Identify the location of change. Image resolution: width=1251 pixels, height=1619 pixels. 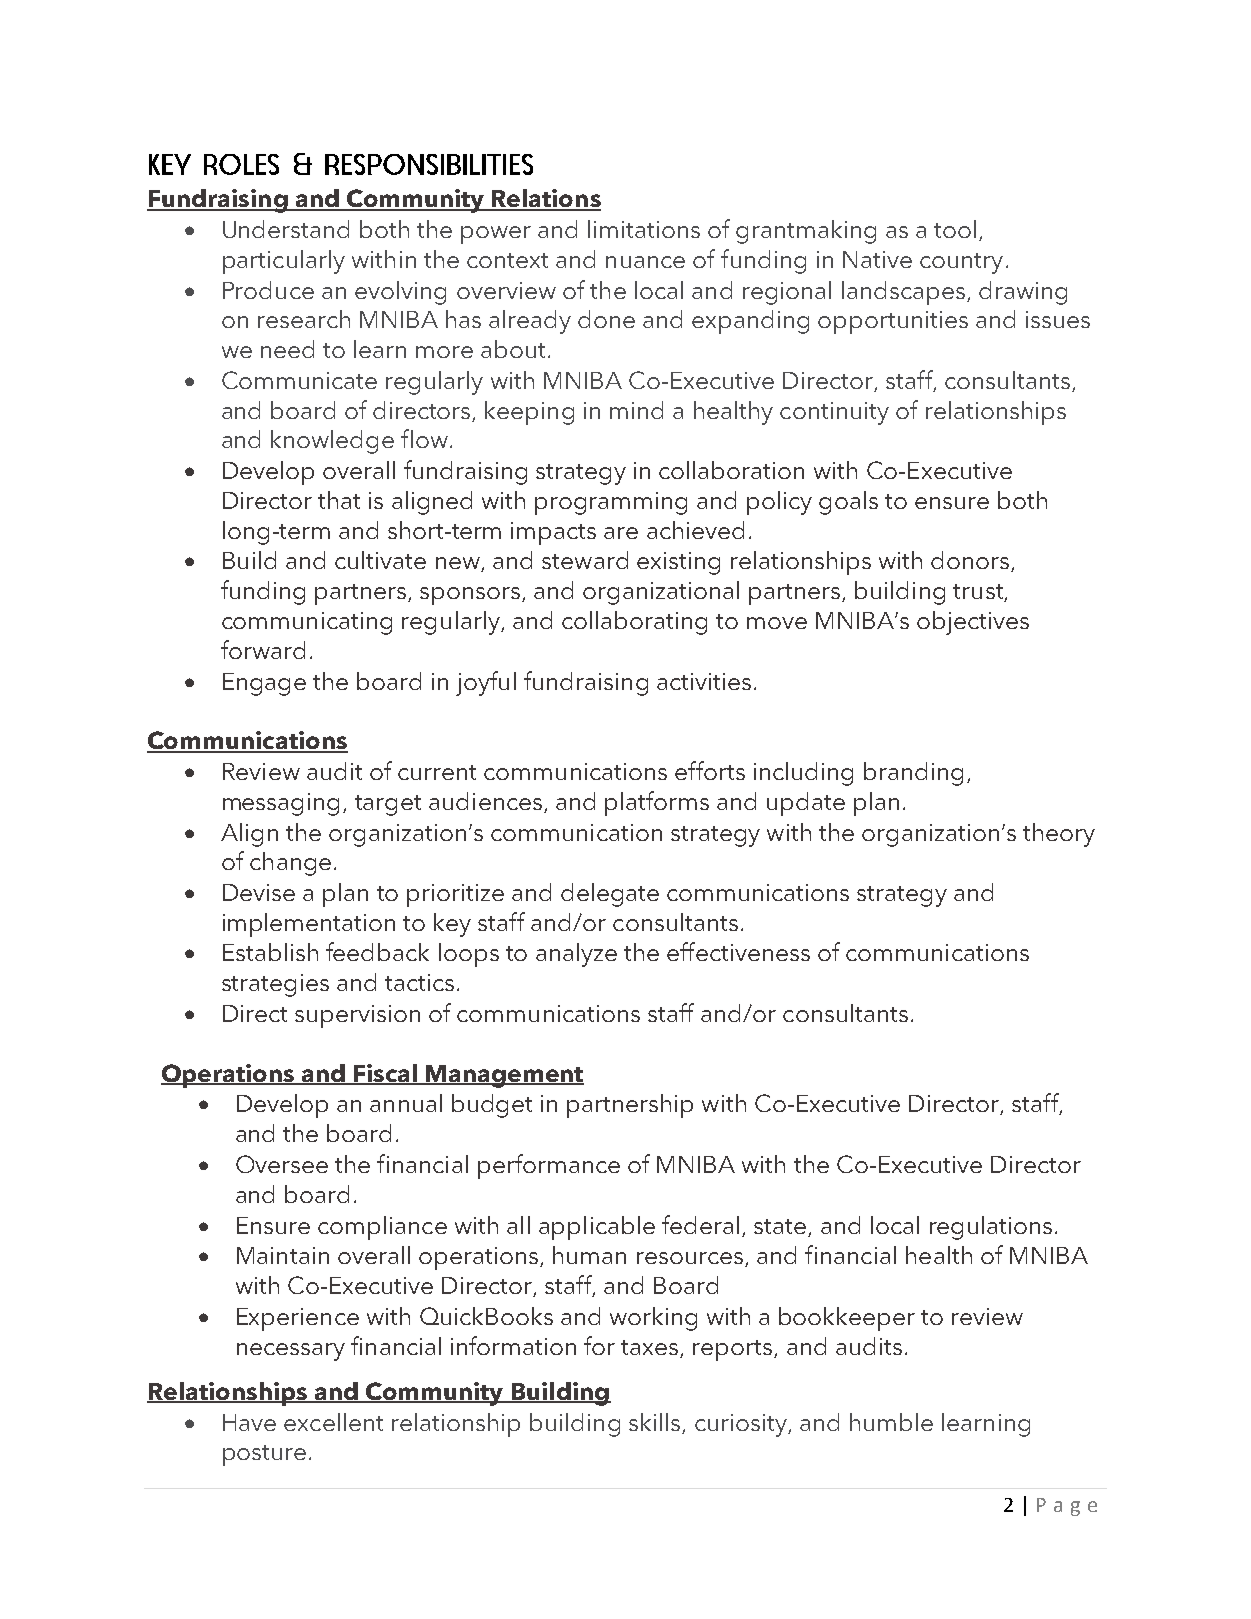
(290, 864).
